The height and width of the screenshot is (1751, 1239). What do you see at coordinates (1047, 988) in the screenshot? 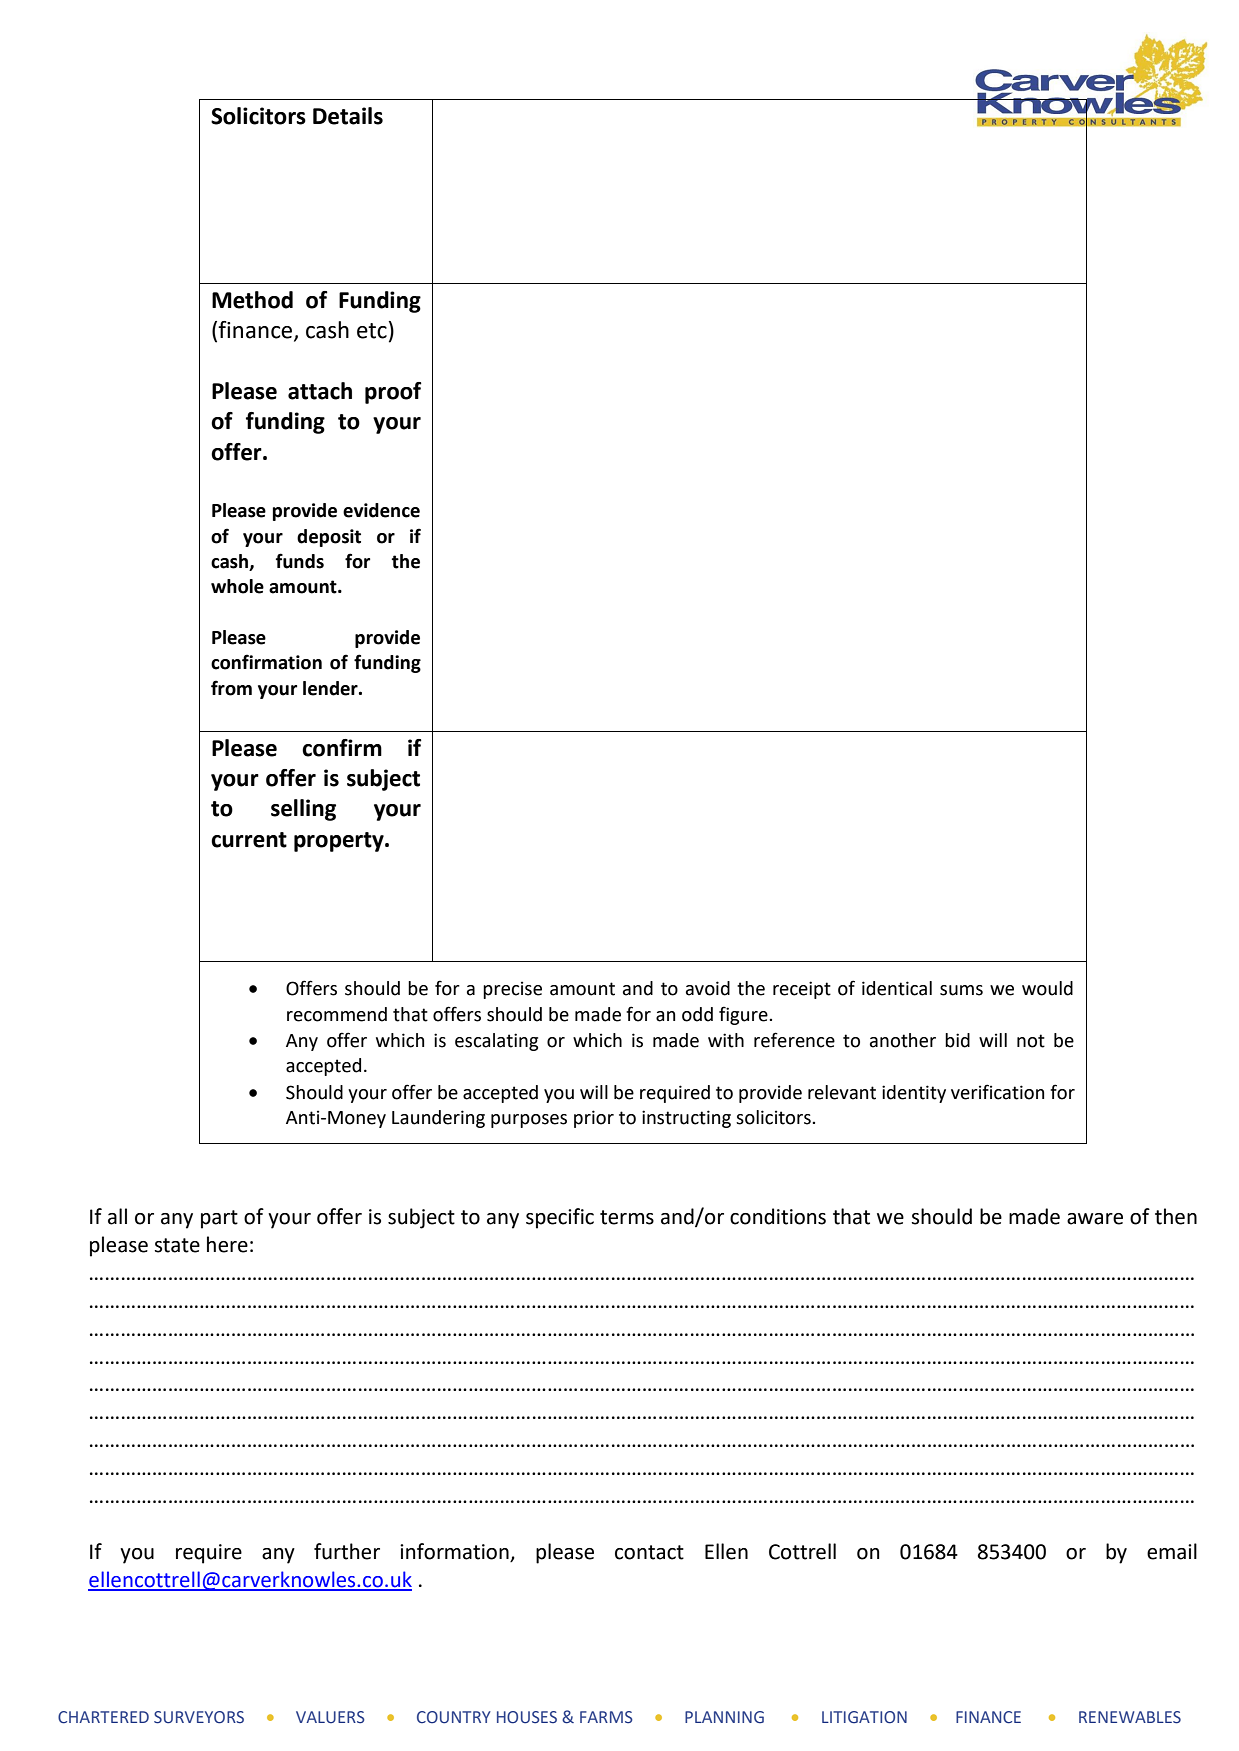
I see `would` at bounding box center [1047, 988].
